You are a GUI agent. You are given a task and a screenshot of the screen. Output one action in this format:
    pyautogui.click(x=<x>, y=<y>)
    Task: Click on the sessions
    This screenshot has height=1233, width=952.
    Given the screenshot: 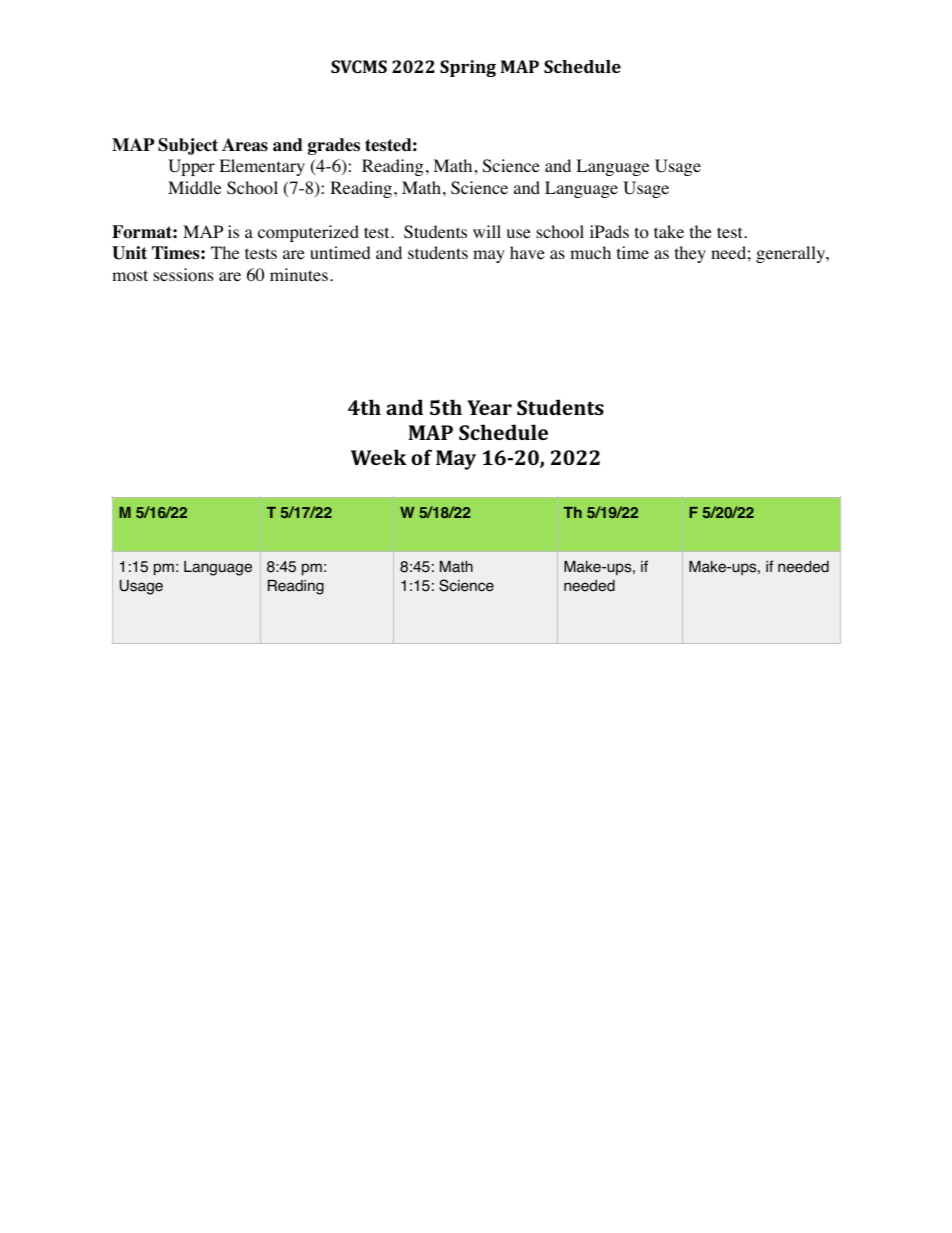 What is the action you would take?
    pyautogui.click(x=183, y=275)
